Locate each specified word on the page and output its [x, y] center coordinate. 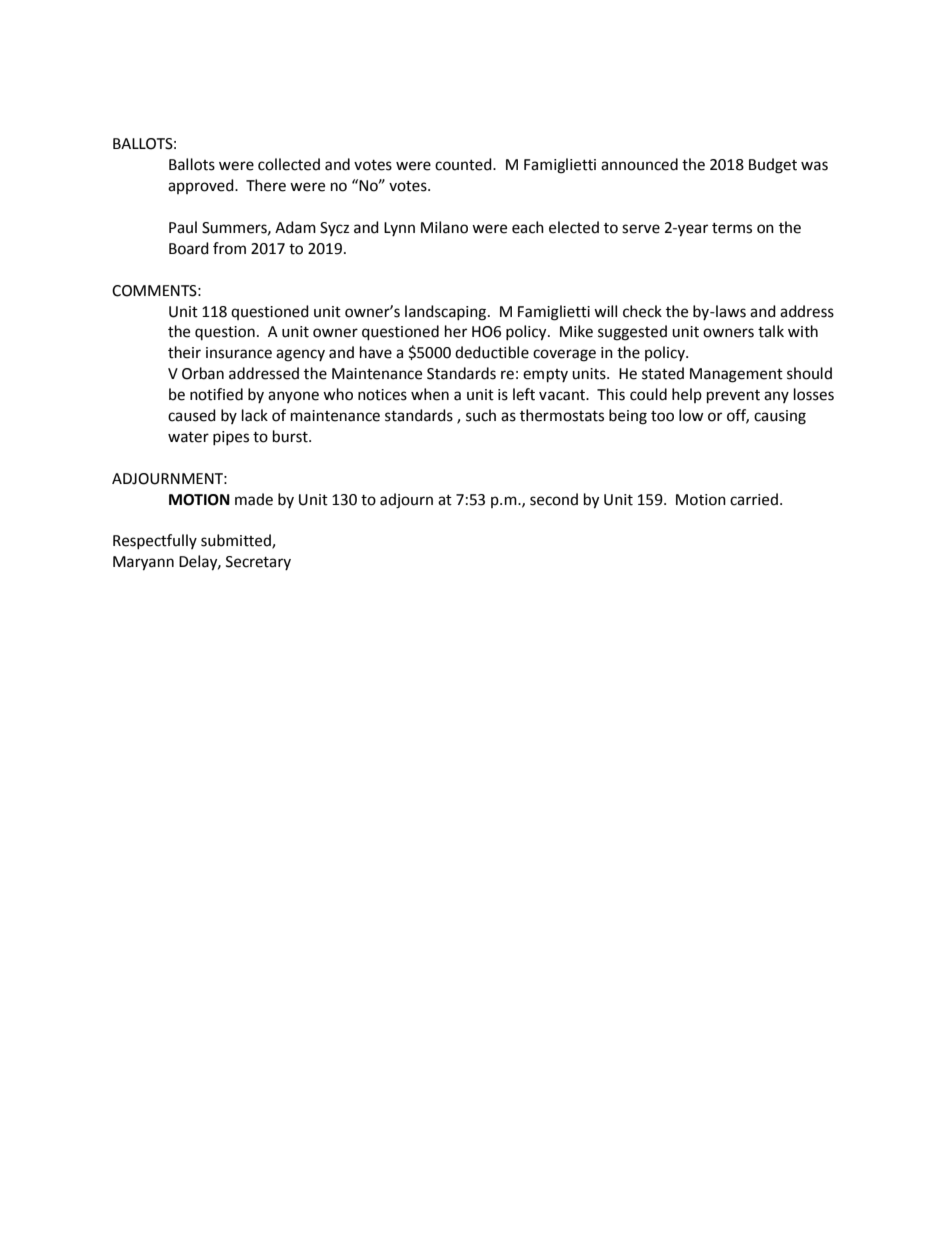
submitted [237, 541]
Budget [773, 166]
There [266, 185]
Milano [444, 227]
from [229, 248]
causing [780, 417]
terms [732, 228]
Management [736, 375]
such [481, 415]
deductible [492, 352]
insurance [239, 353]
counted [464, 164]
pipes [231, 438]
